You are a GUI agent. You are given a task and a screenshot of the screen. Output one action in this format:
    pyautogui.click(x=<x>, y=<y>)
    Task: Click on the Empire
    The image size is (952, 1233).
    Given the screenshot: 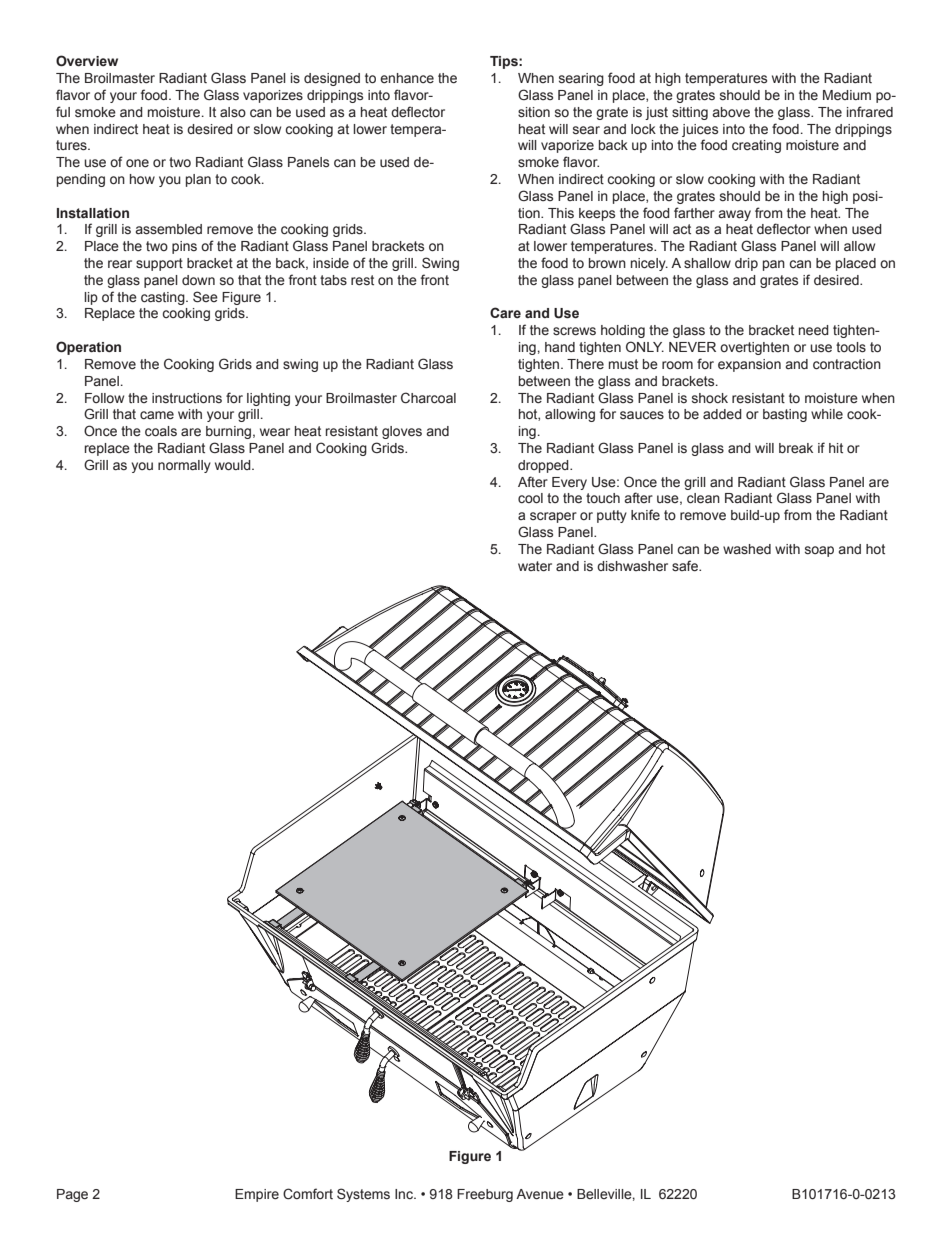 What is the action you would take?
    pyautogui.click(x=257, y=1195)
